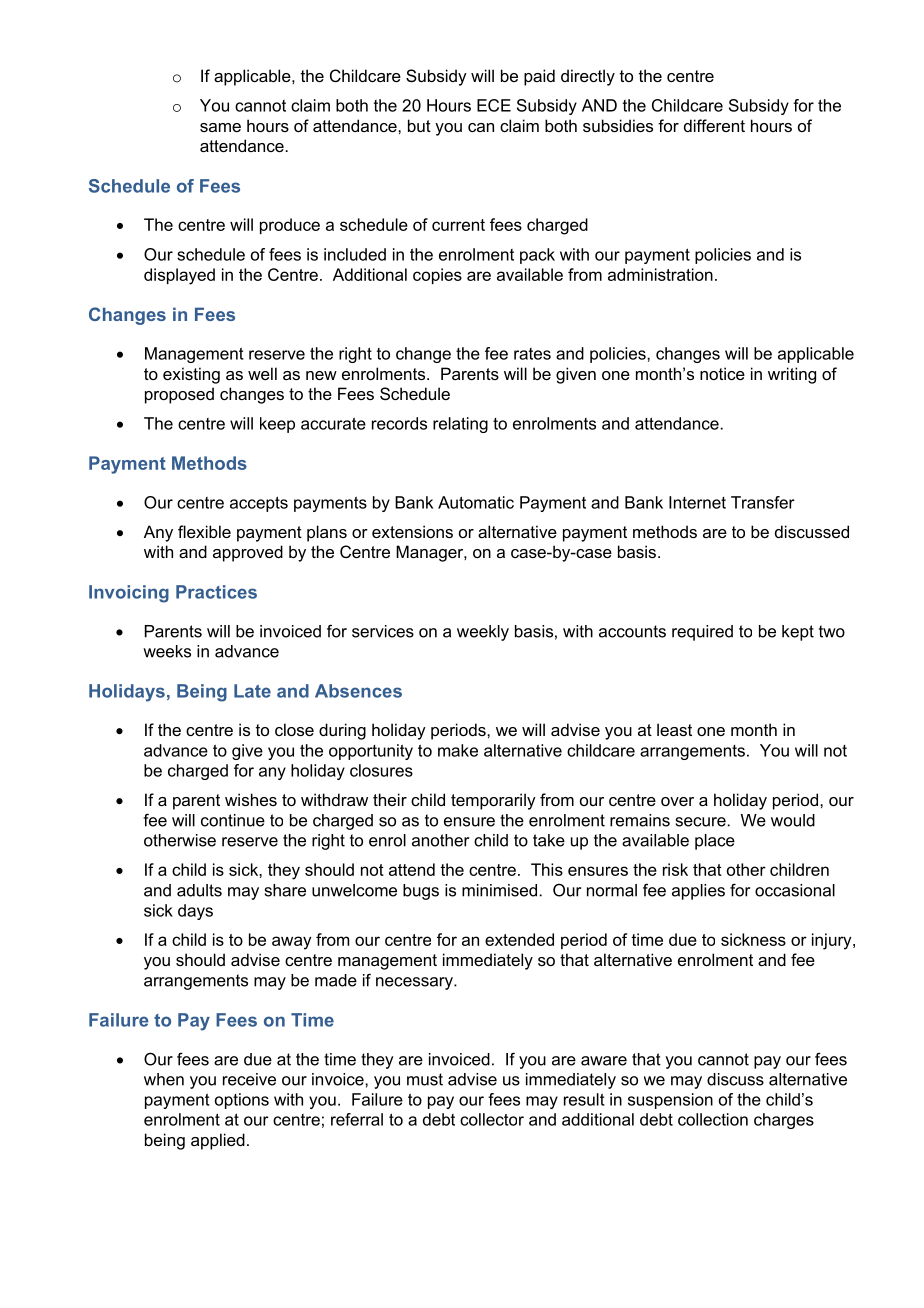  Describe the element at coordinates (722, 373) in the screenshot. I see `notice` at that location.
